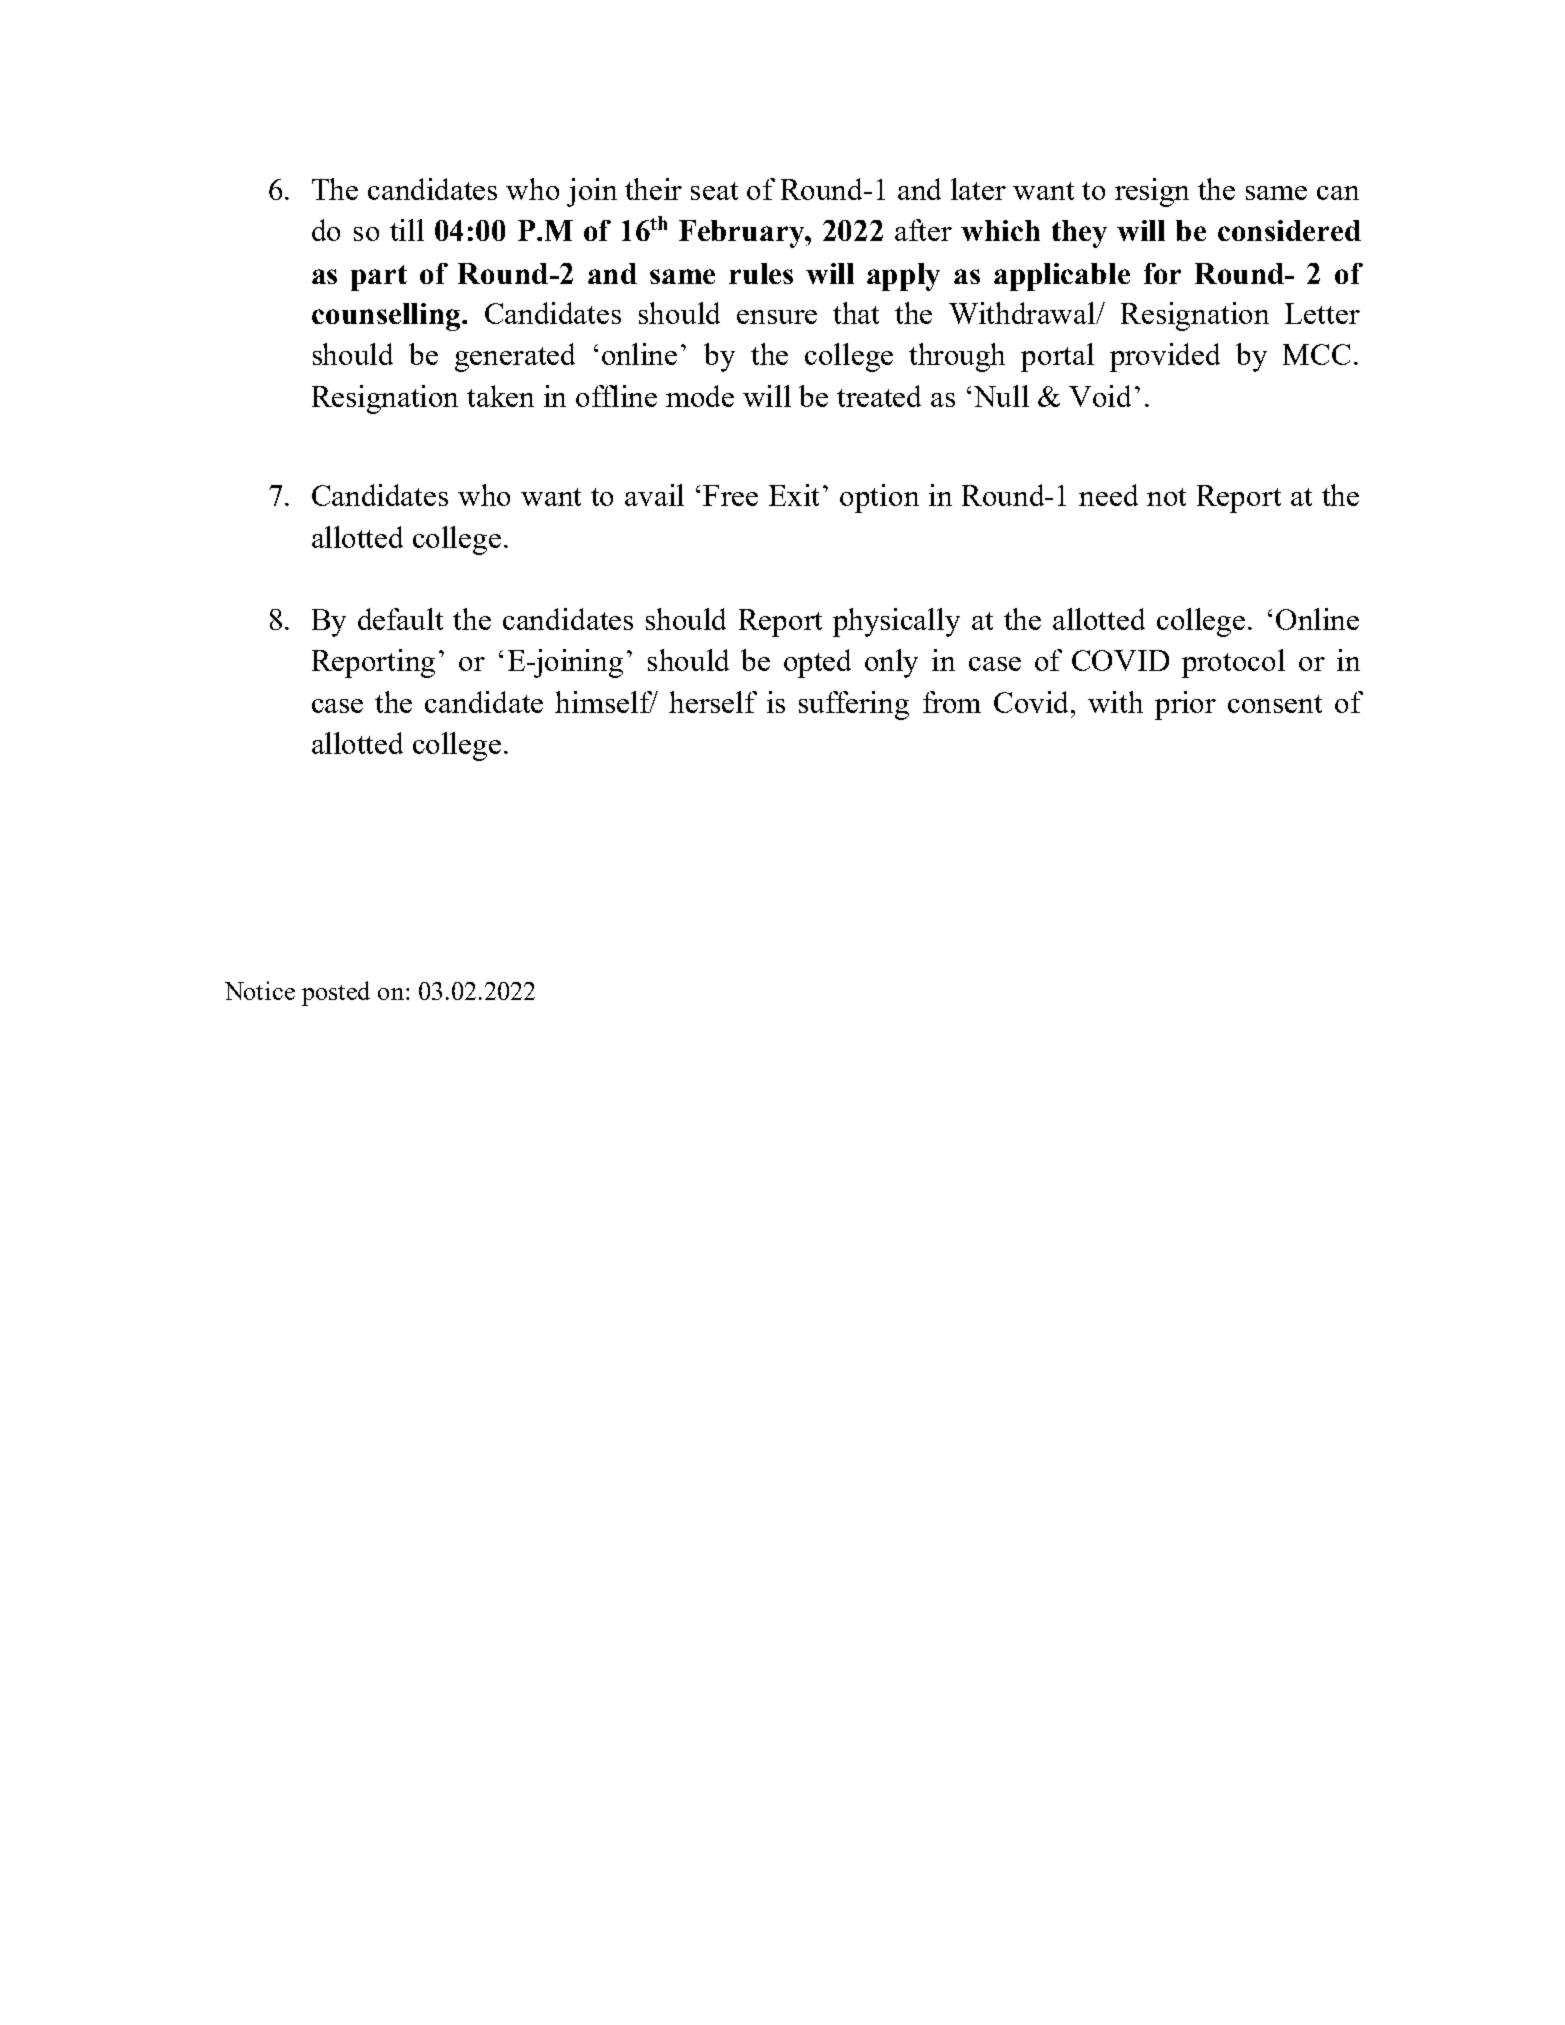 Image resolution: width=1565 pixels, height=2025 pixels. Describe the element at coordinates (605, 702) in the screenshot. I see `himself` at that location.
